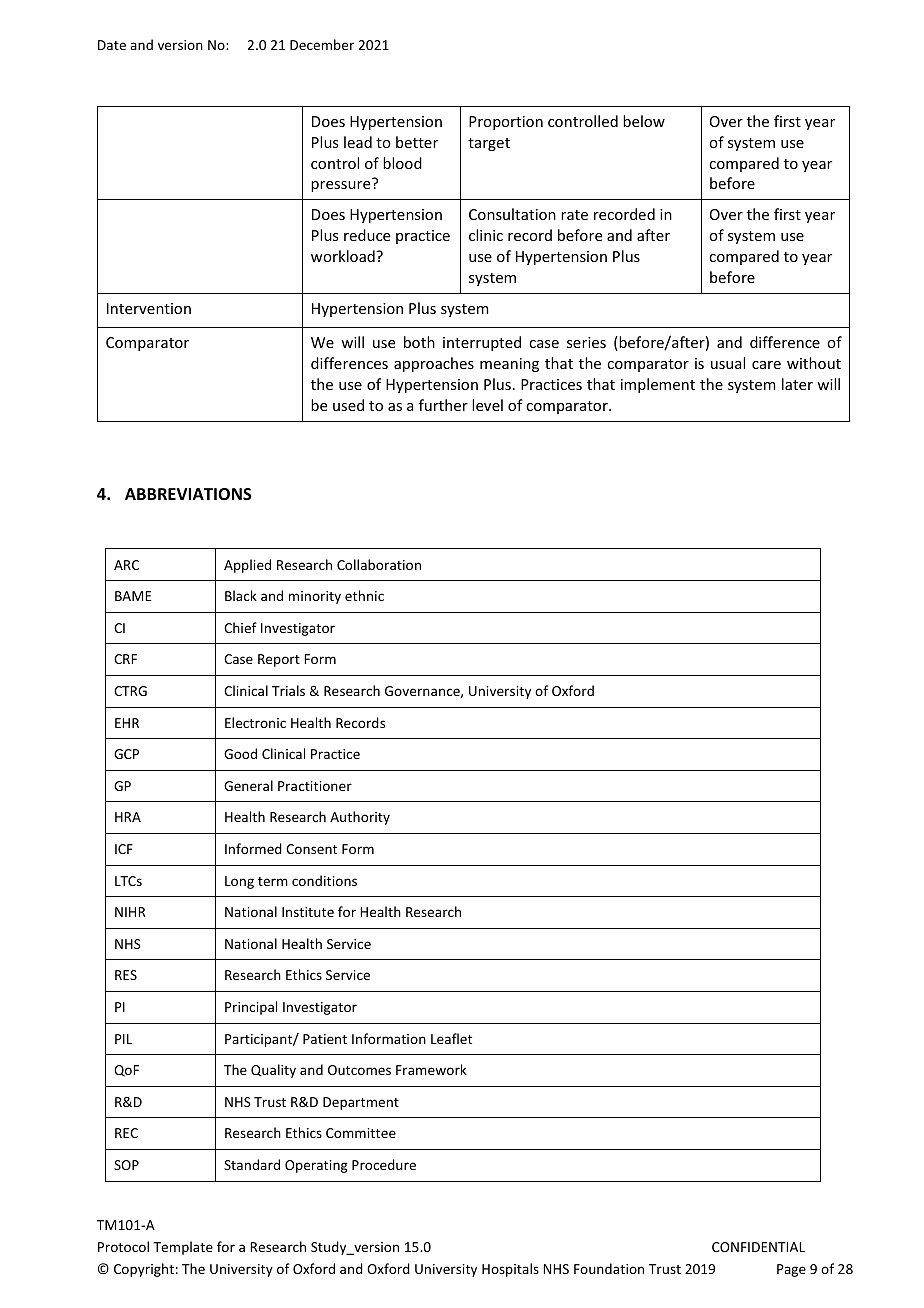 The width and height of the image is (924, 1308). What do you see at coordinates (758, 1247) in the image?
I see `CONFIDENTIAL` at bounding box center [758, 1247].
